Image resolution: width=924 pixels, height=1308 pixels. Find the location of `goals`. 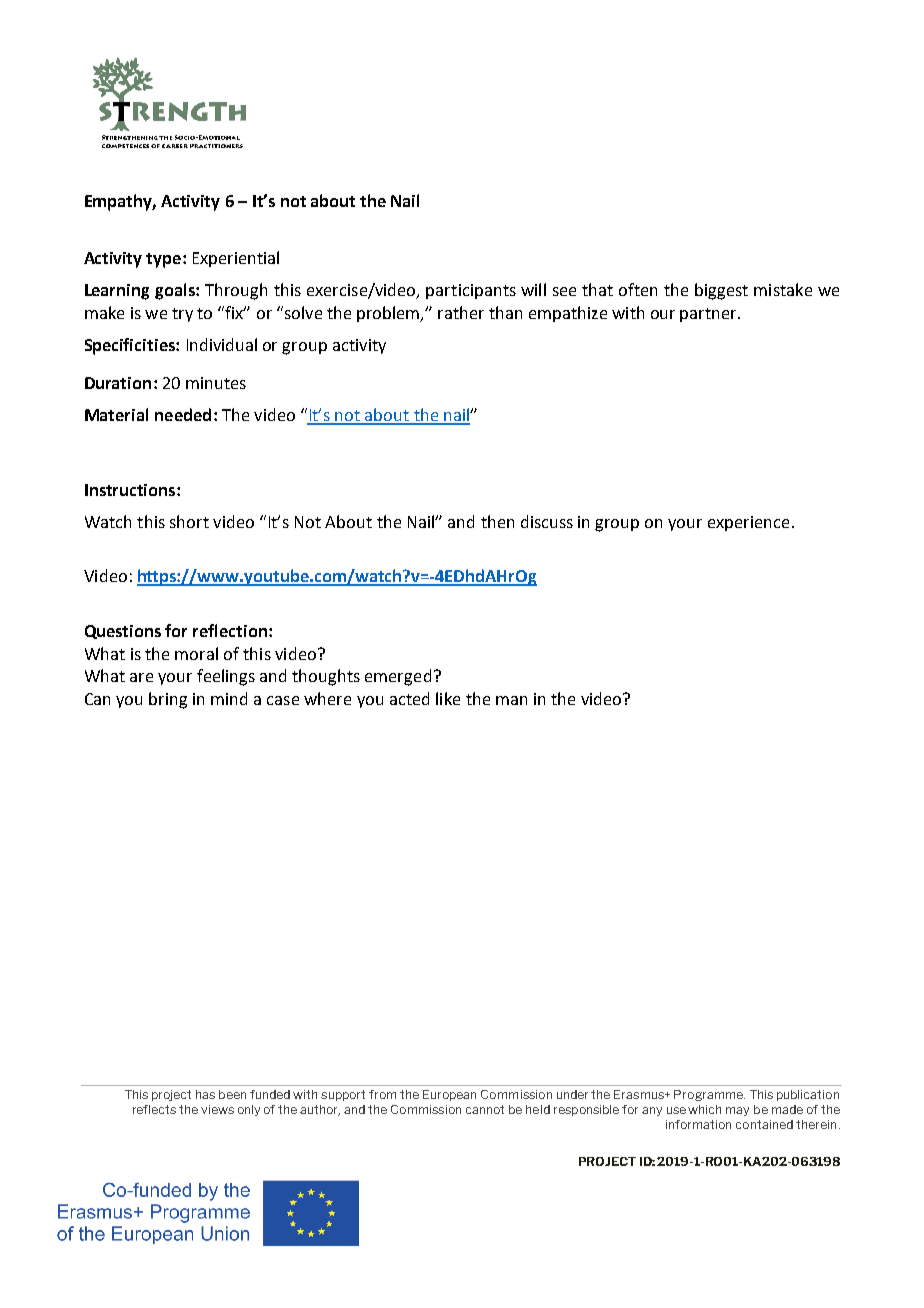

goals is located at coordinates (176, 291).
